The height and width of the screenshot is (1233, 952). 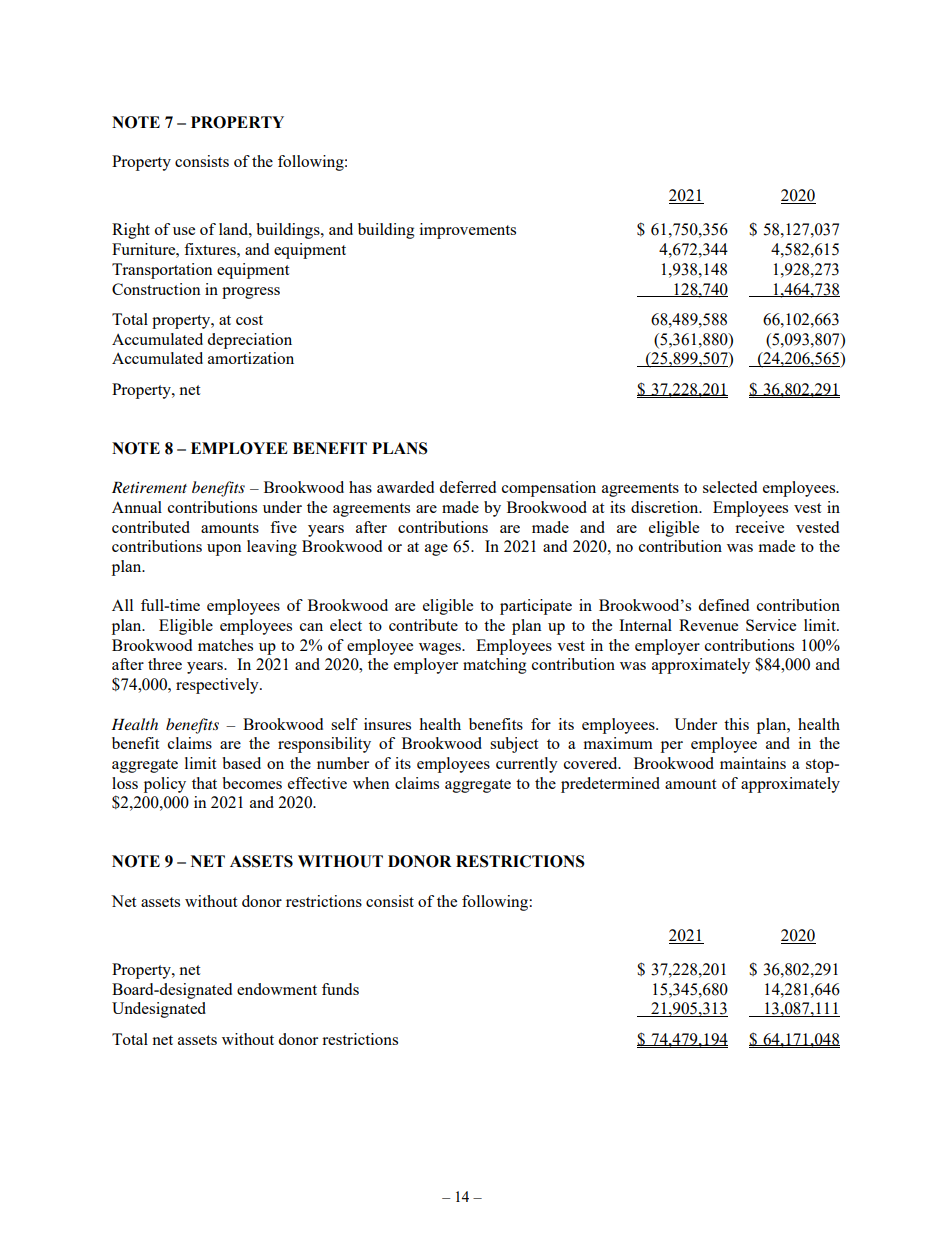 What do you see at coordinates (204, 783) in the screenshot?
I see `that` at bounding box center [204, 783].
